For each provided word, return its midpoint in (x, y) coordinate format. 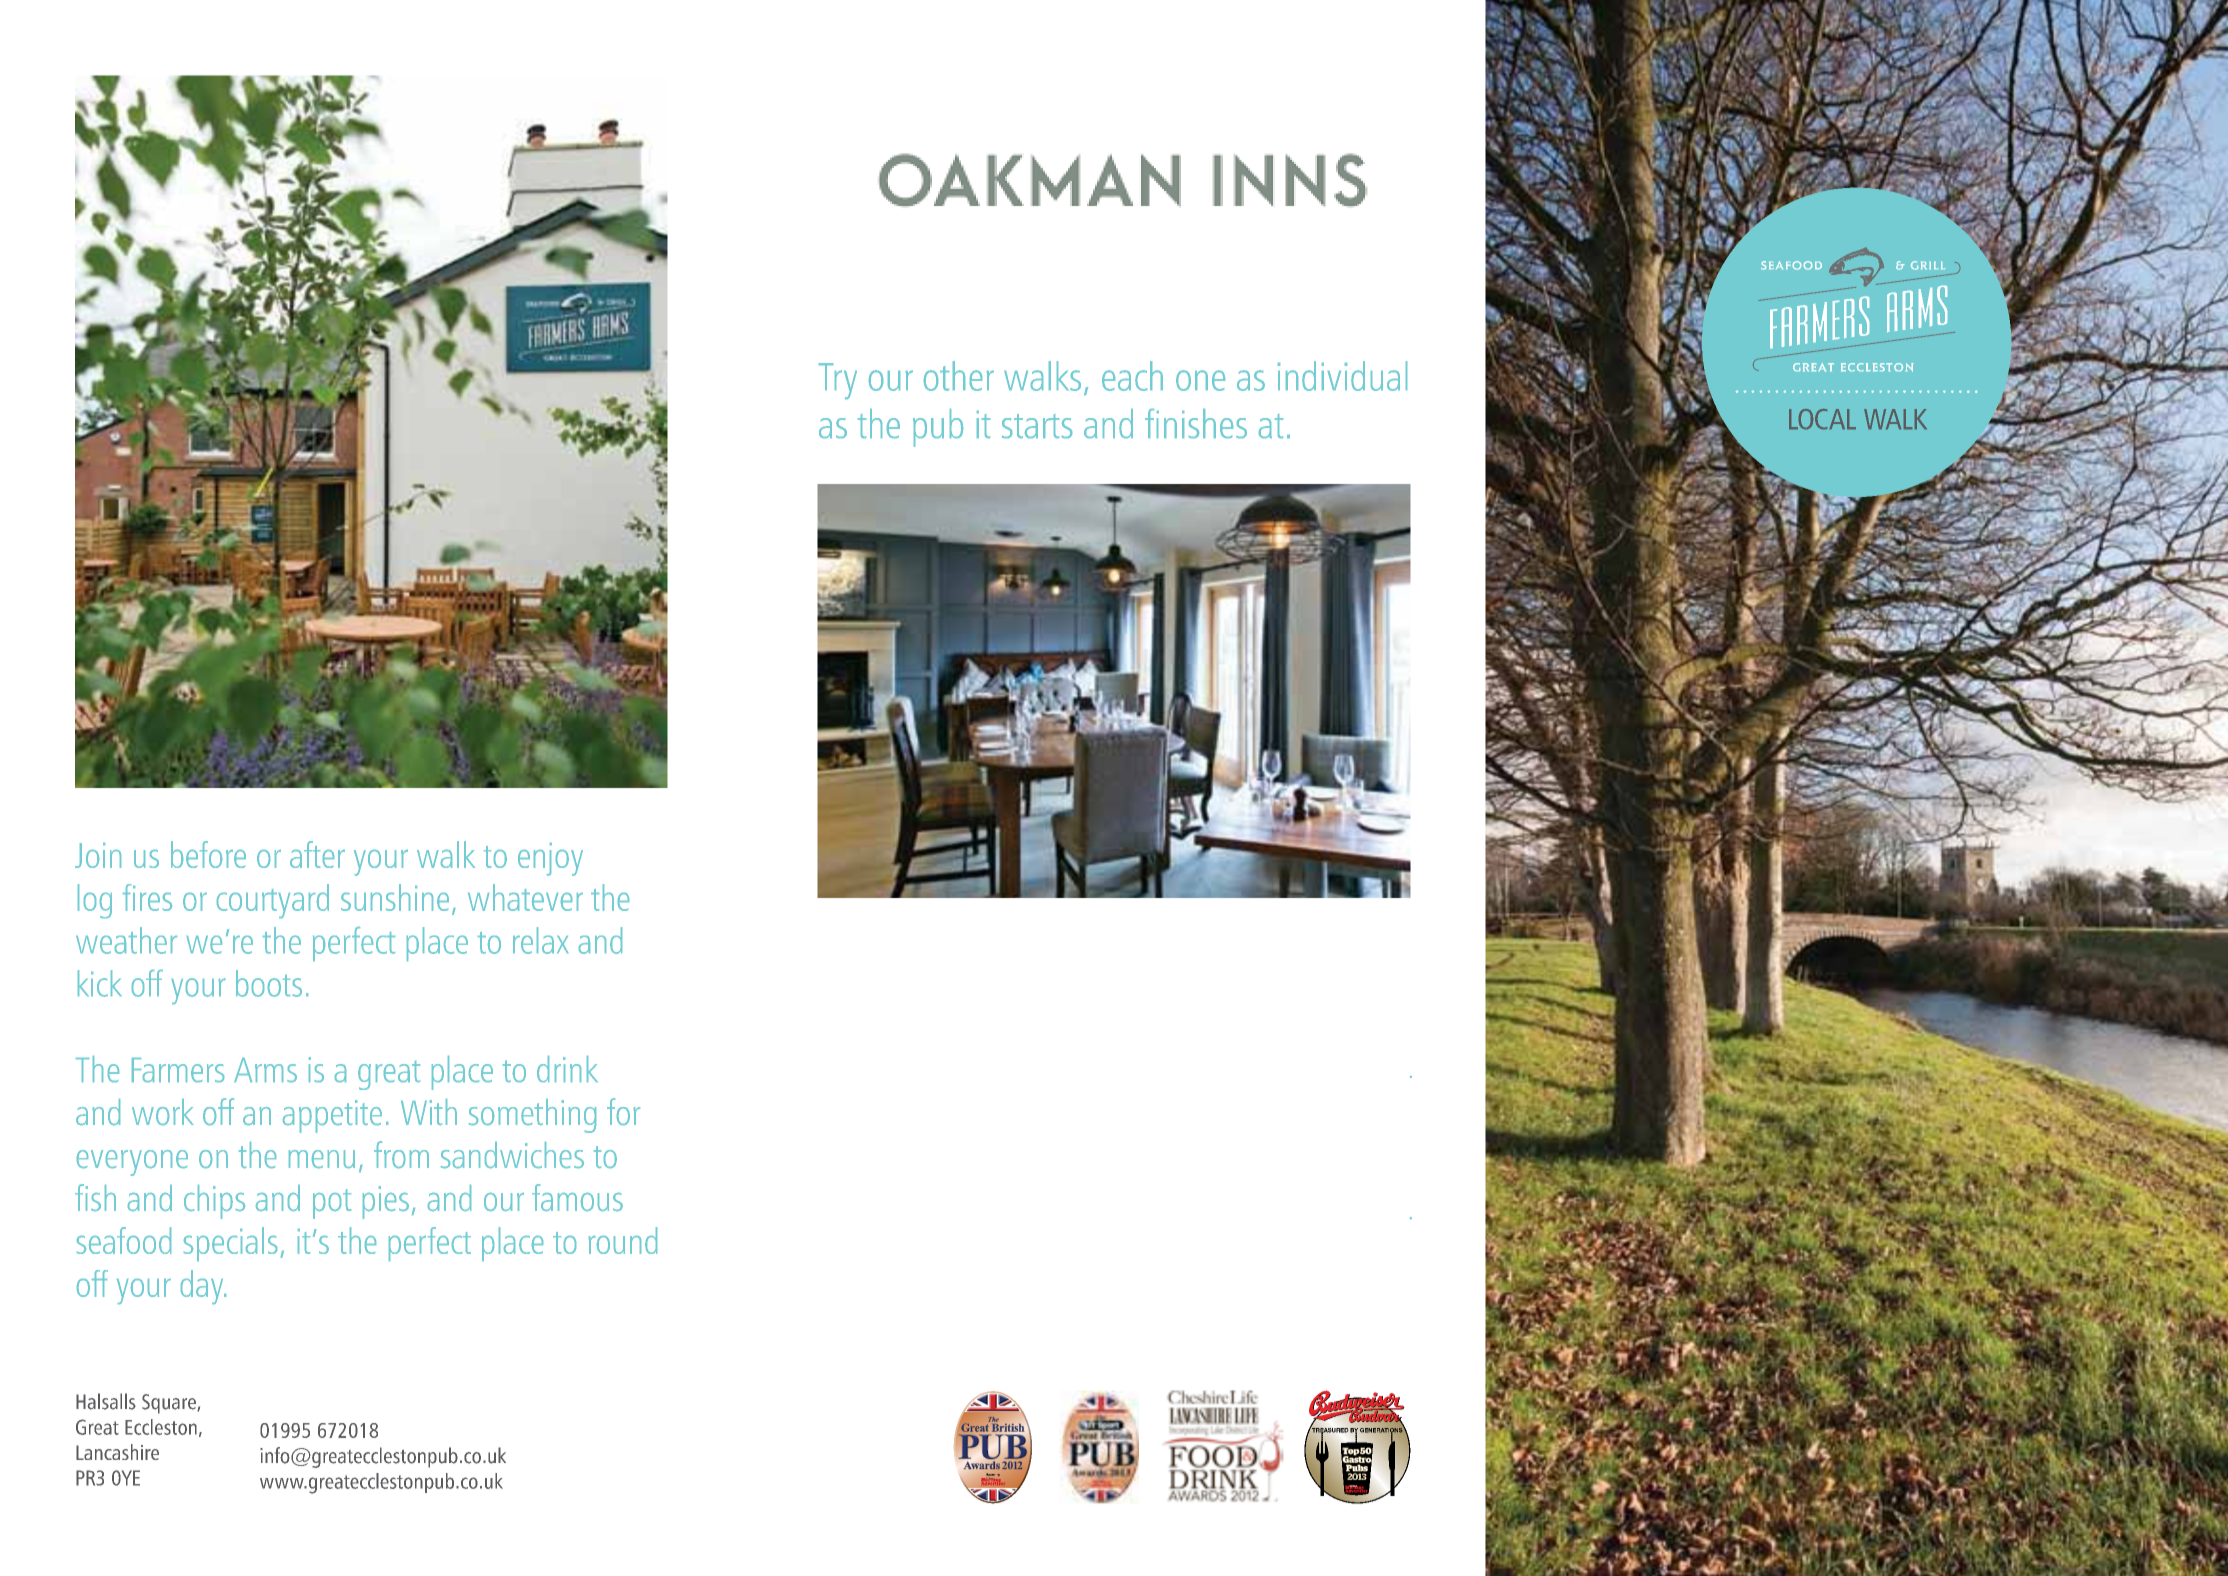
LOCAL (1822, 419)
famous (577, 1197)
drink (567, 1069)
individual (1342, 376)
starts (1037, 426)
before (208, 854)
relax (540, 940)
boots (269, 983)
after (317, 854)
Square (170, 1404)
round (623, 1240)
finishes (1196, 423)
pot (332, 1204)
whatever (525, 897)
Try (838, 381)
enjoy (550, 859)
